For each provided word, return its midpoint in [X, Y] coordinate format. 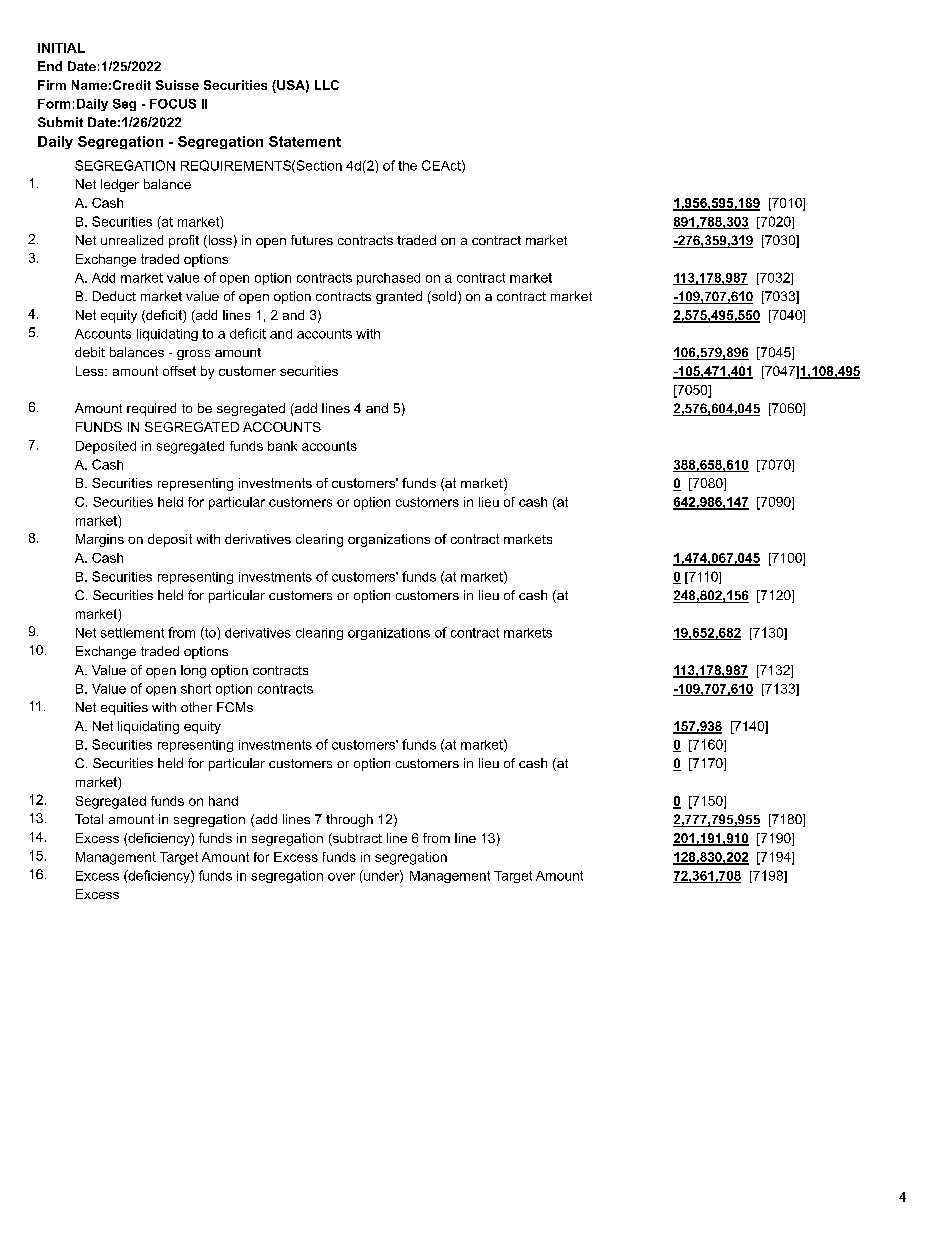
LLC [327, 85]
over [341, 877]
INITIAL [61, 48]
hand [223, 801]
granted [399, 297]
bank [282, 446]
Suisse [177, 85]
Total [89, 819]
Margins [100, 540]
